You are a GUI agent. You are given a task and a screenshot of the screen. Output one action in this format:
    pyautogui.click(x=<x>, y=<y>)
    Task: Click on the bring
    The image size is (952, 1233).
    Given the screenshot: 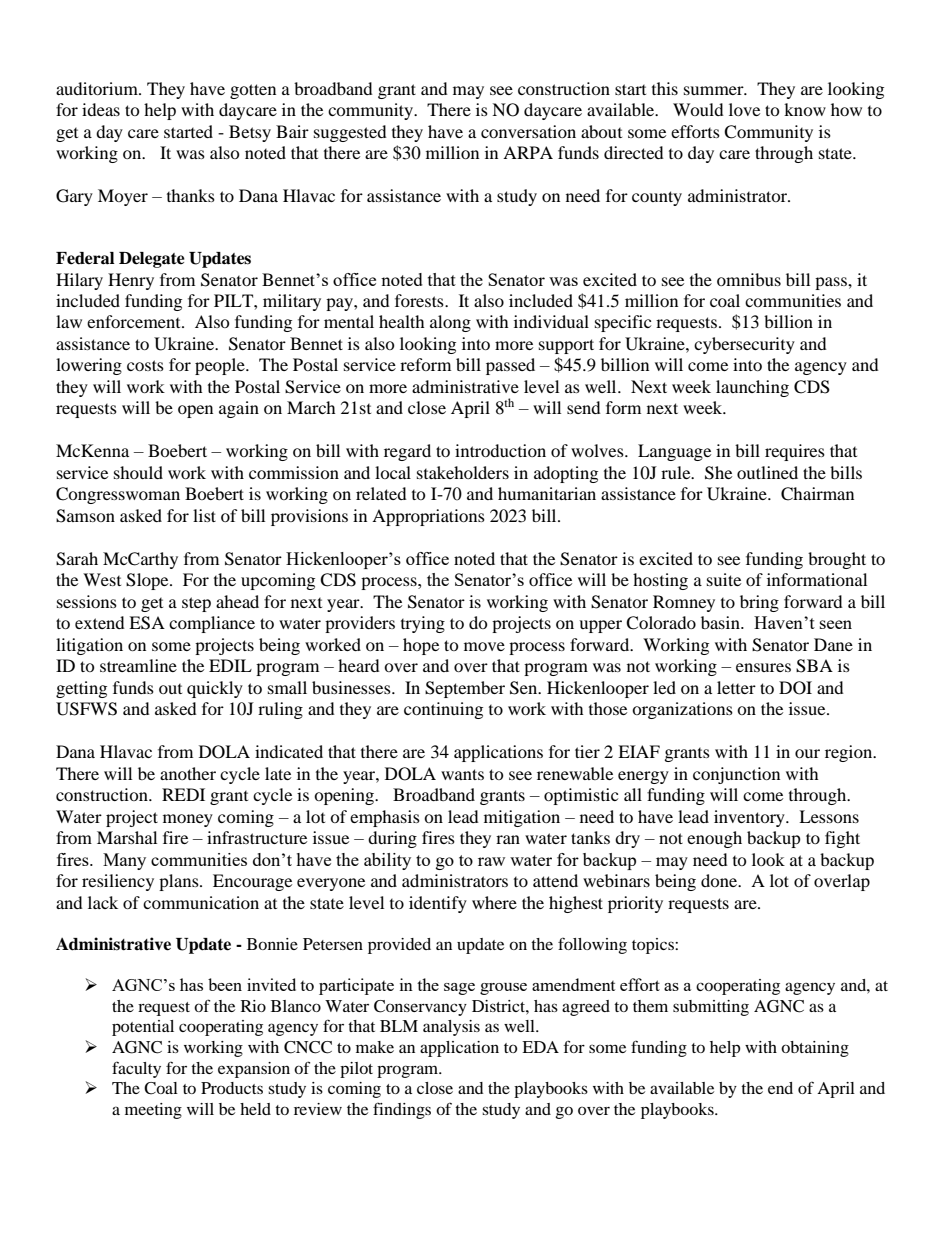 What is the action you would take?
    pyautogui.click(x=759, y=603)
